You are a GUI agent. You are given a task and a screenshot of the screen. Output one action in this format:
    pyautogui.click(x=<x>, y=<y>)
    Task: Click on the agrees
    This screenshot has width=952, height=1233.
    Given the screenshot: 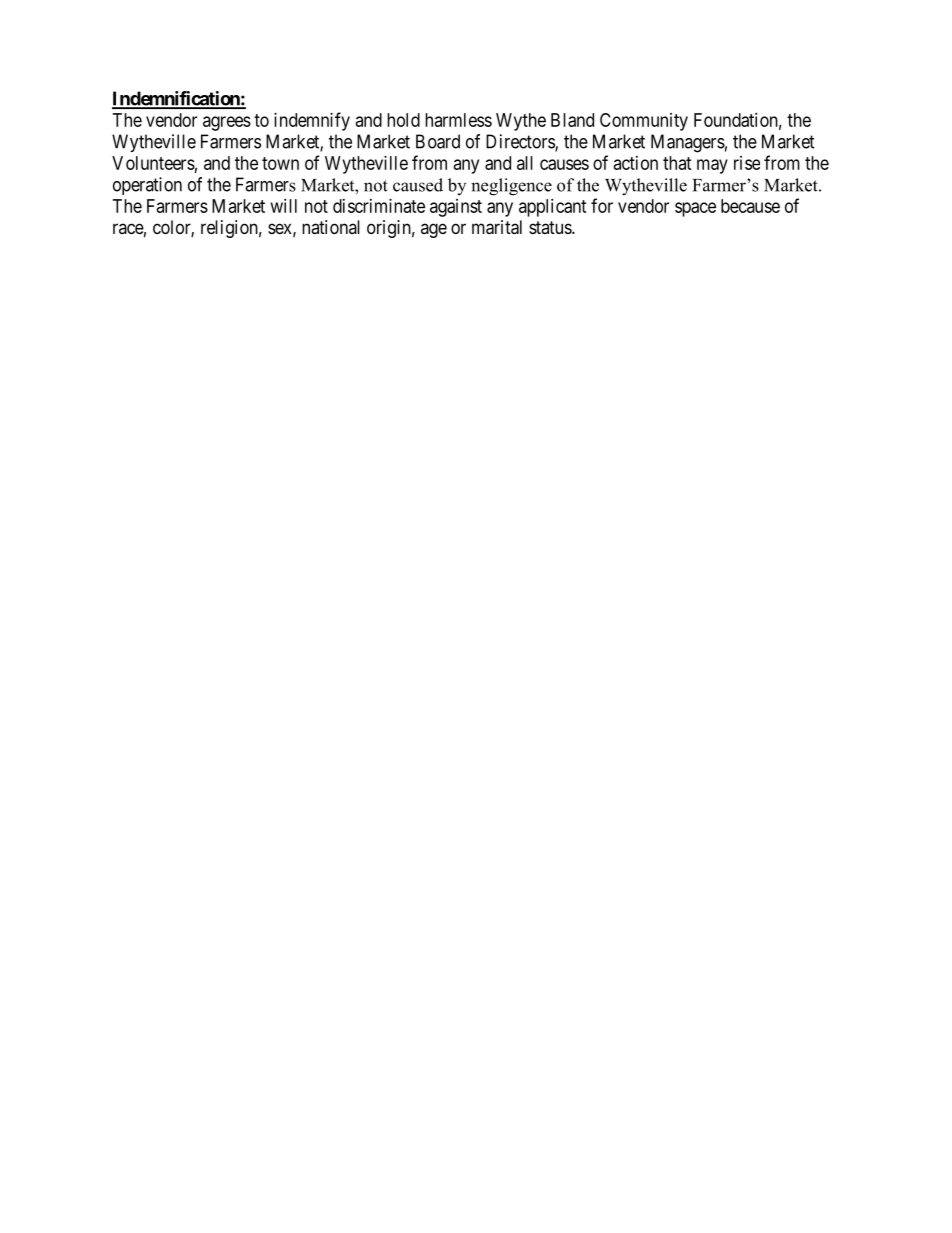 What is the action you would take?
    pyautogui.click(x=227, y=123)
